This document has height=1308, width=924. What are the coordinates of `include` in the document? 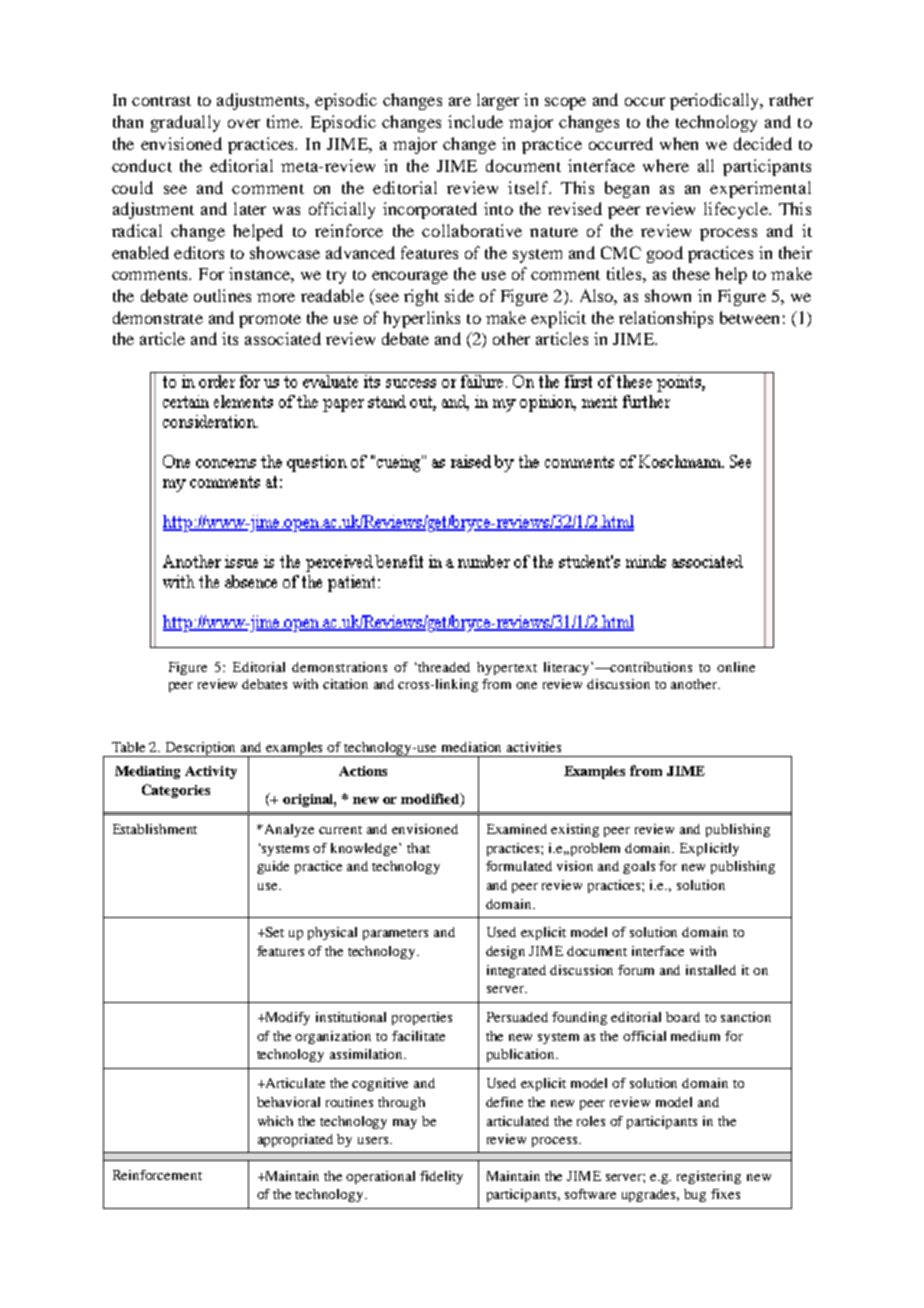 It's located at (475, 121).
